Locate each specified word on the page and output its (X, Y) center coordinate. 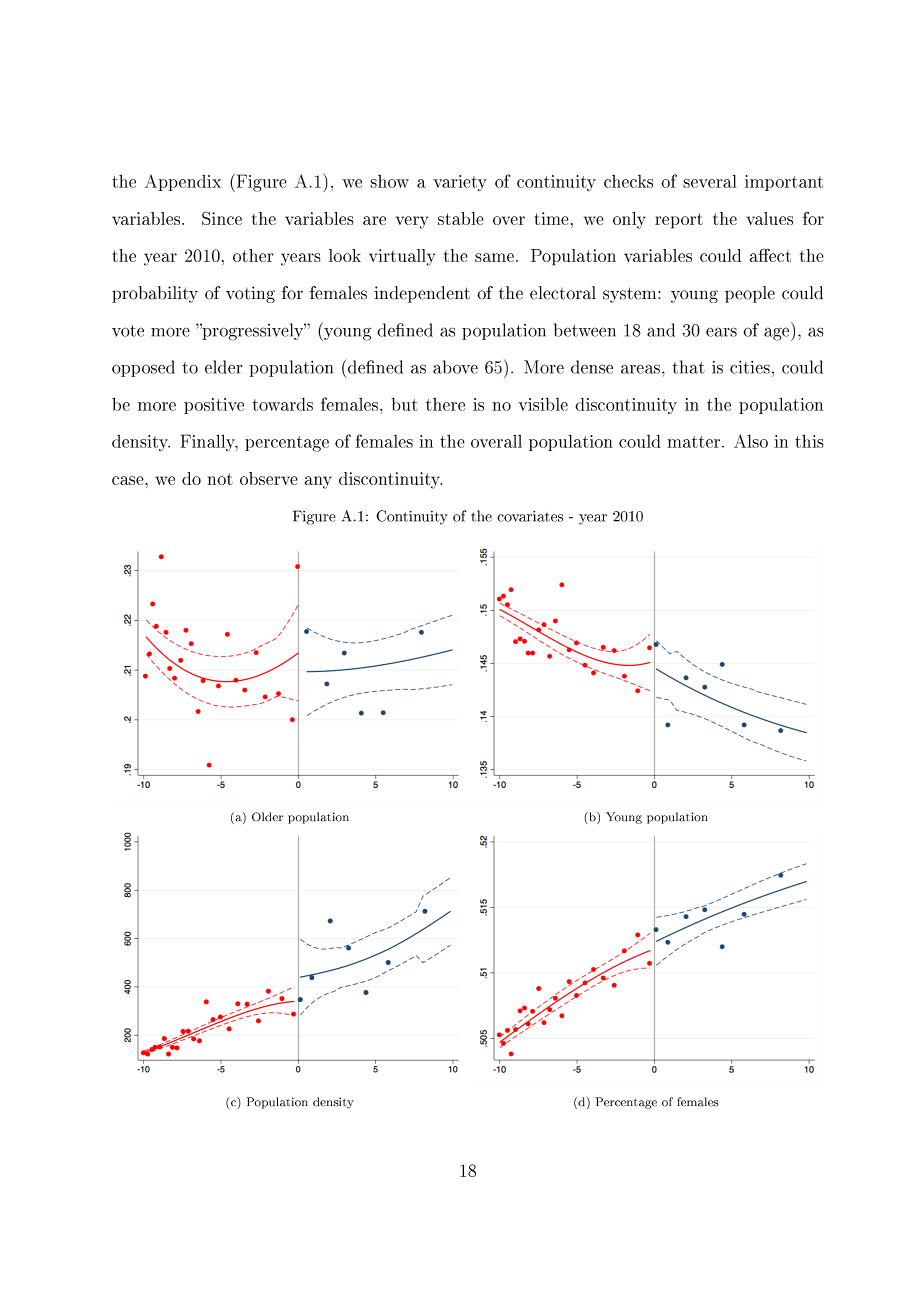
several (710, 181)
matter (695, 442)
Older (267, 817)
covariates (530, 516)
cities (750, 367)
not (220, 479)
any (318, 482)
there (445, 404)
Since (222, 218)
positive (214, 406)
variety (460, 183)
